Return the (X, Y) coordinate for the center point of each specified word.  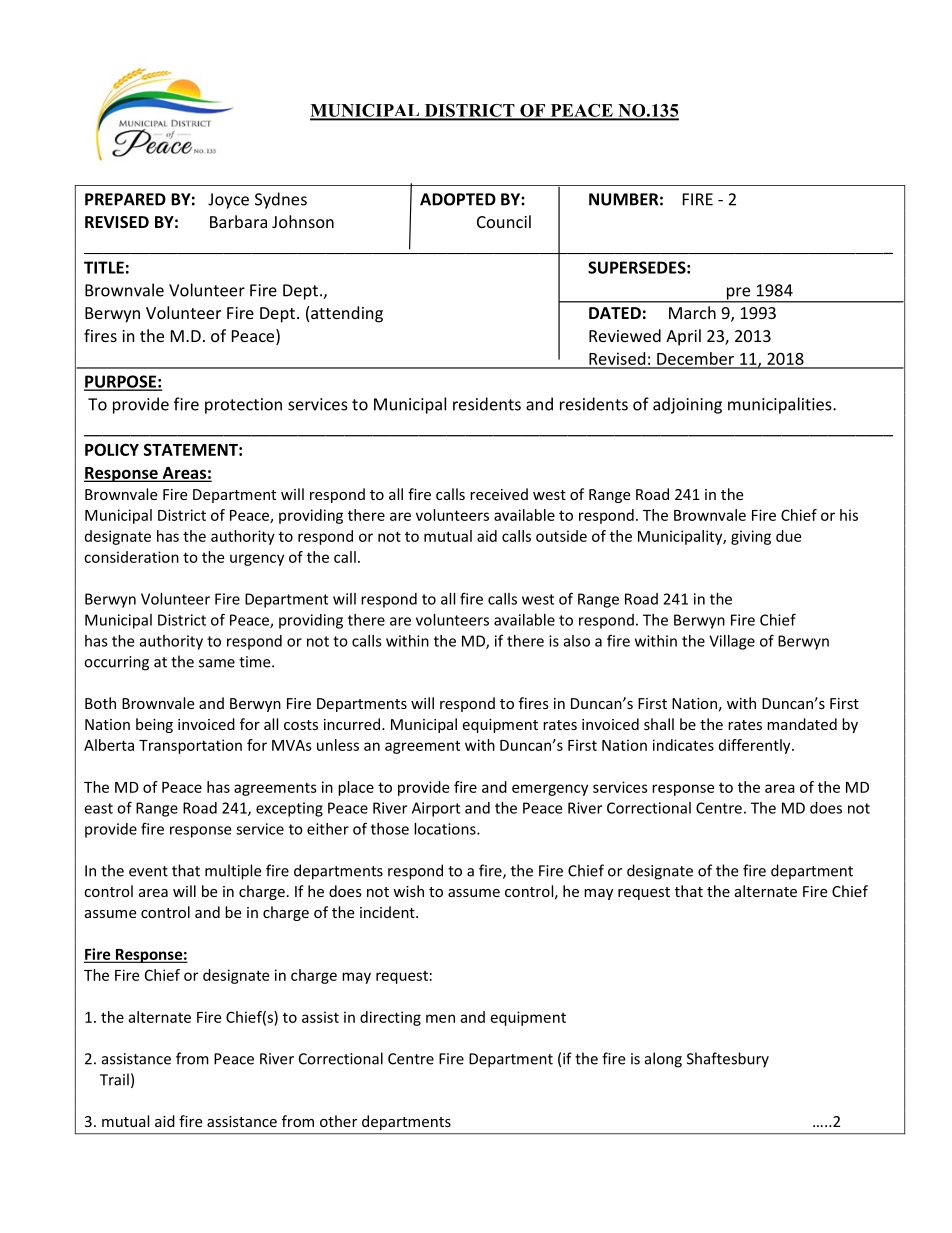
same (217, 663)
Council (504, 221)
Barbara (238, 221)
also (577, 641)
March (692, 312)
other (338, 1121)
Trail (114, 1079)
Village (732, 642)
